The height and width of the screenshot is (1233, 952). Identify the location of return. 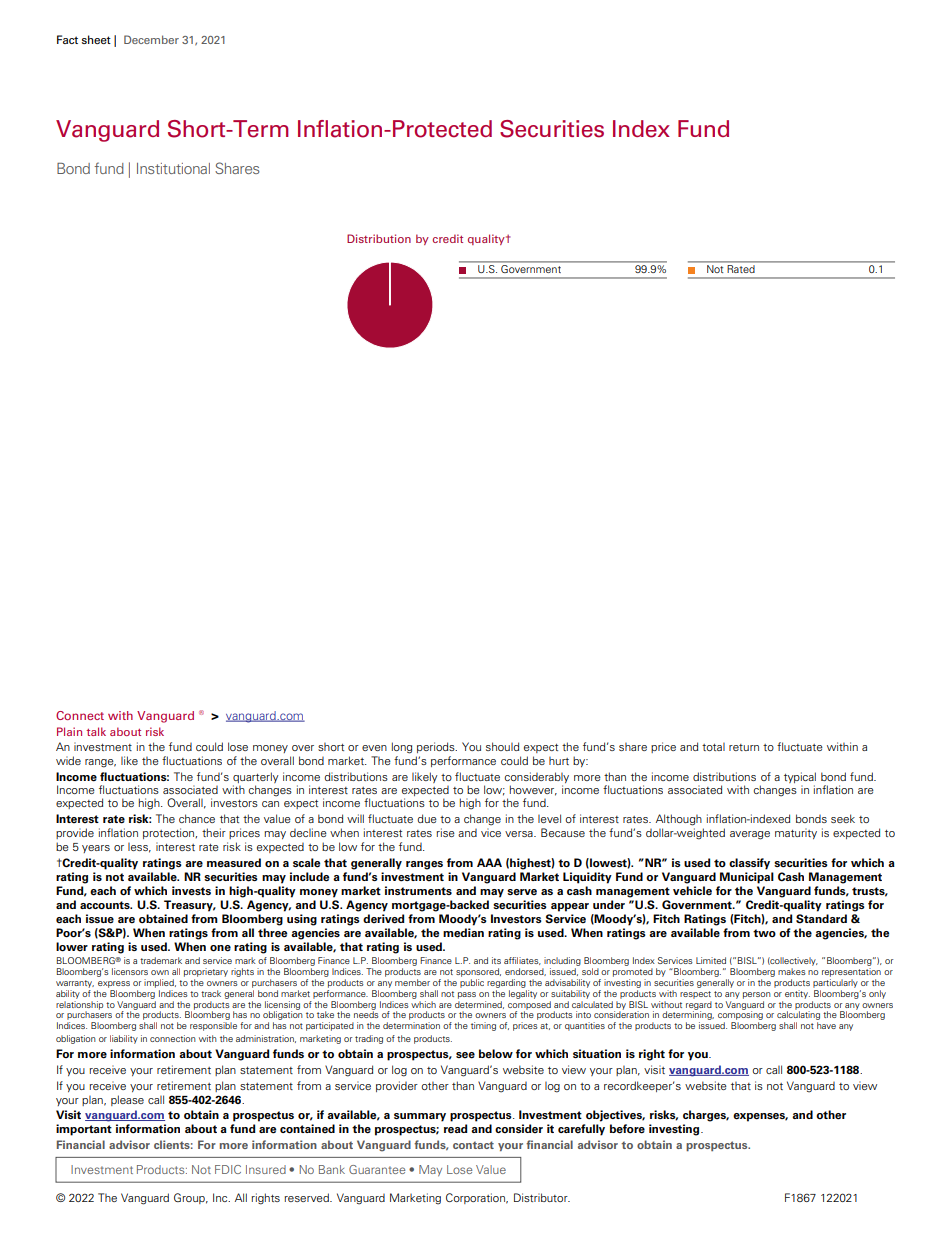
(744, 747).
